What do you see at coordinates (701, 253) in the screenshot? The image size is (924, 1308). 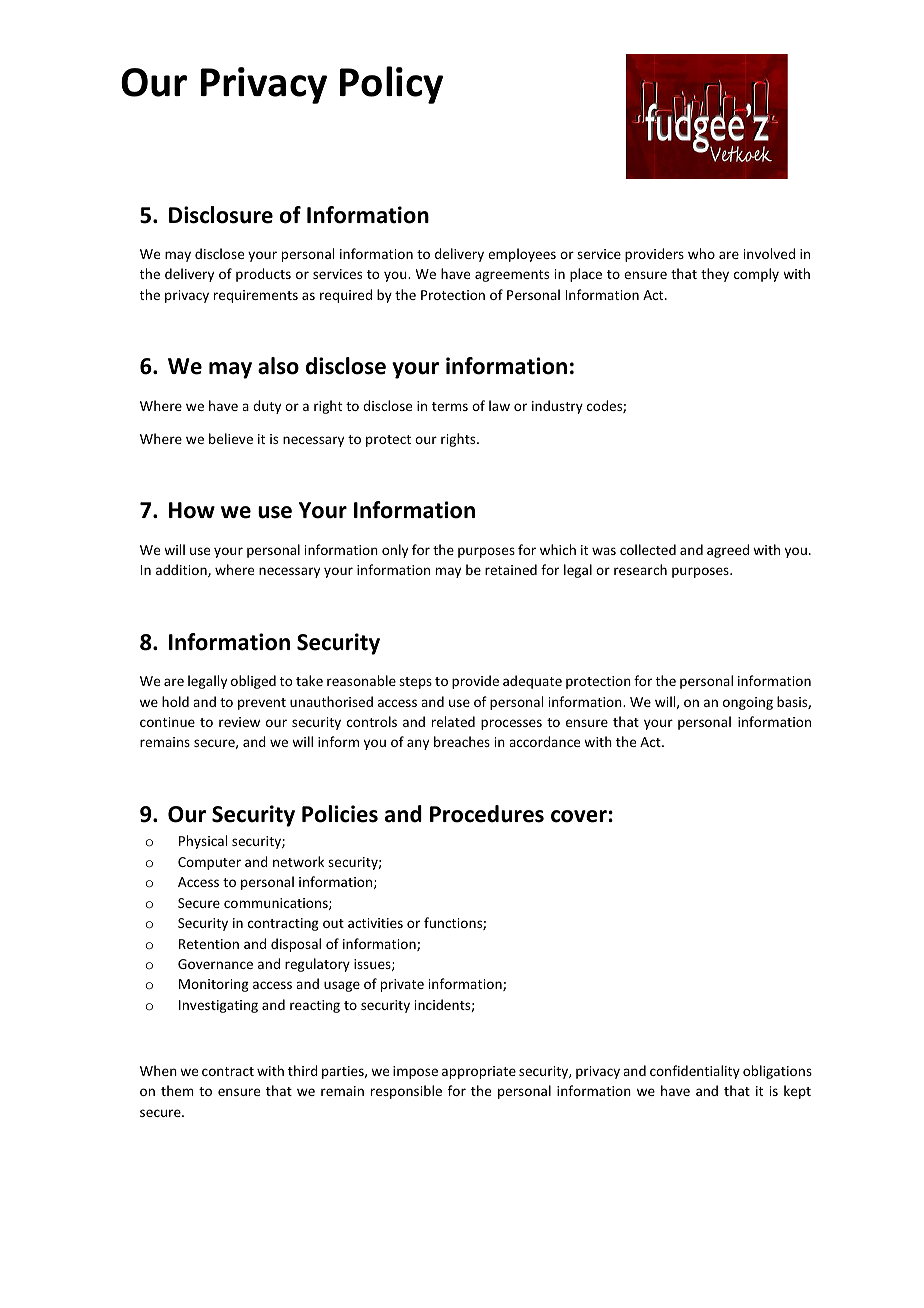 I see `who` at bounding box center [701, 253].
